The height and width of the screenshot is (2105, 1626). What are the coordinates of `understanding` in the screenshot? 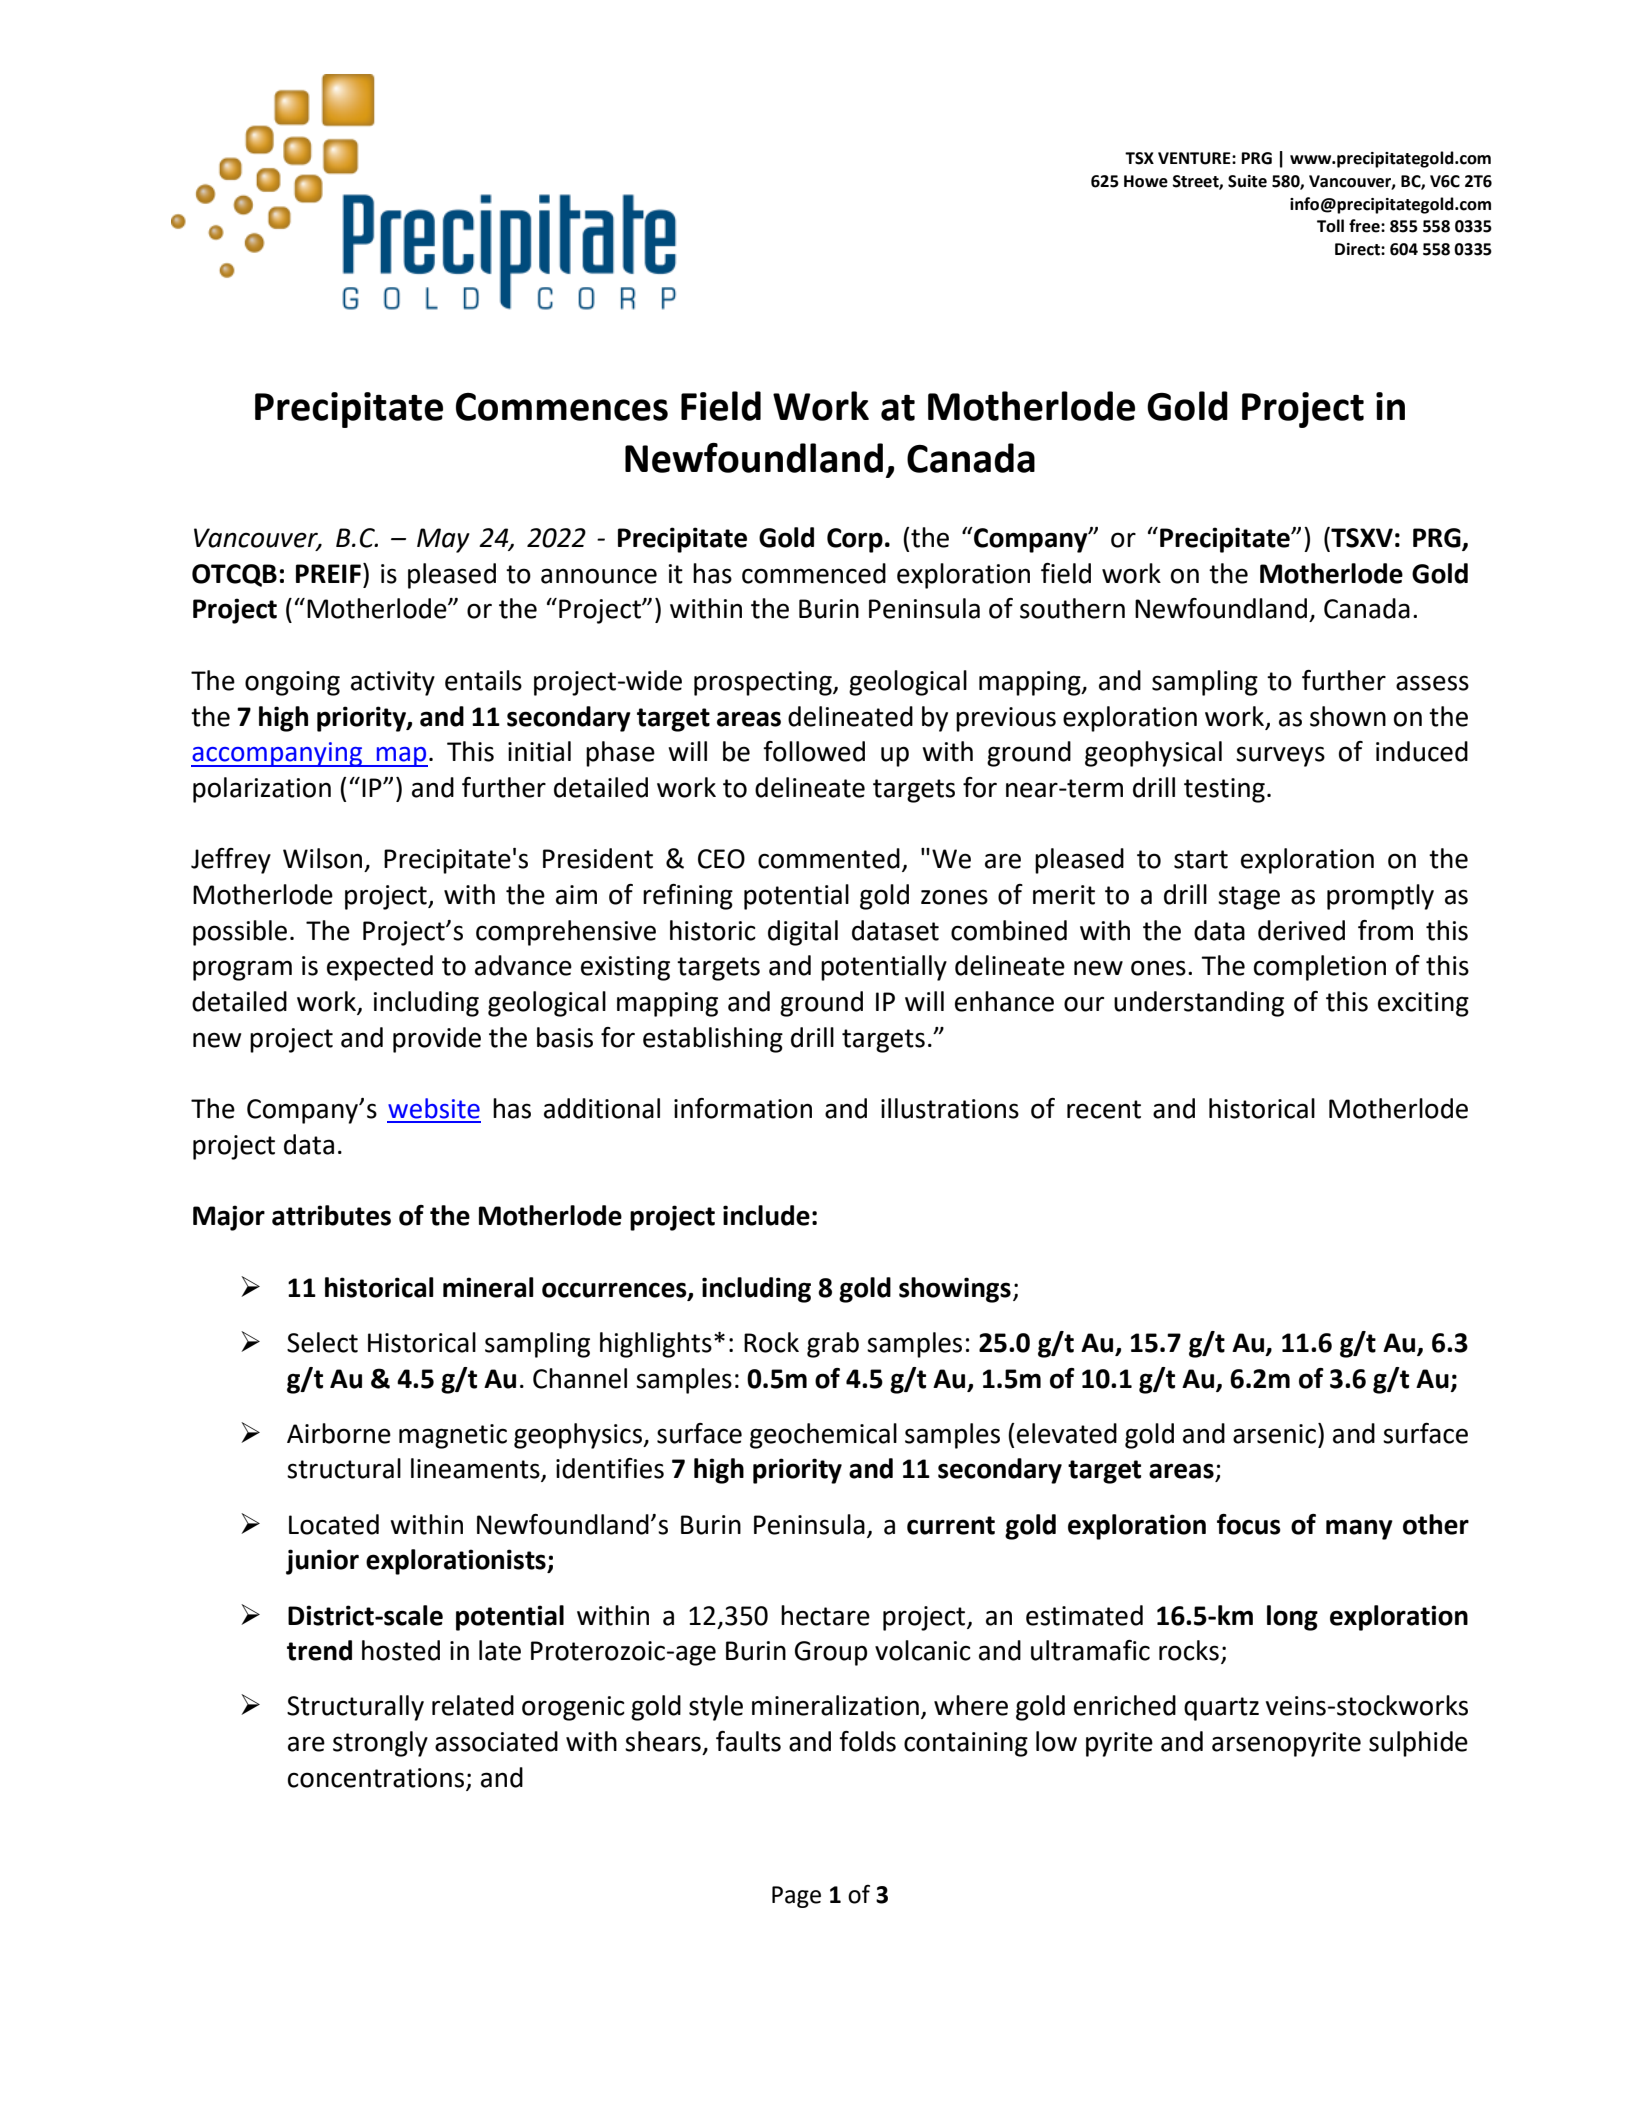 It's located at (1199, 1004).
